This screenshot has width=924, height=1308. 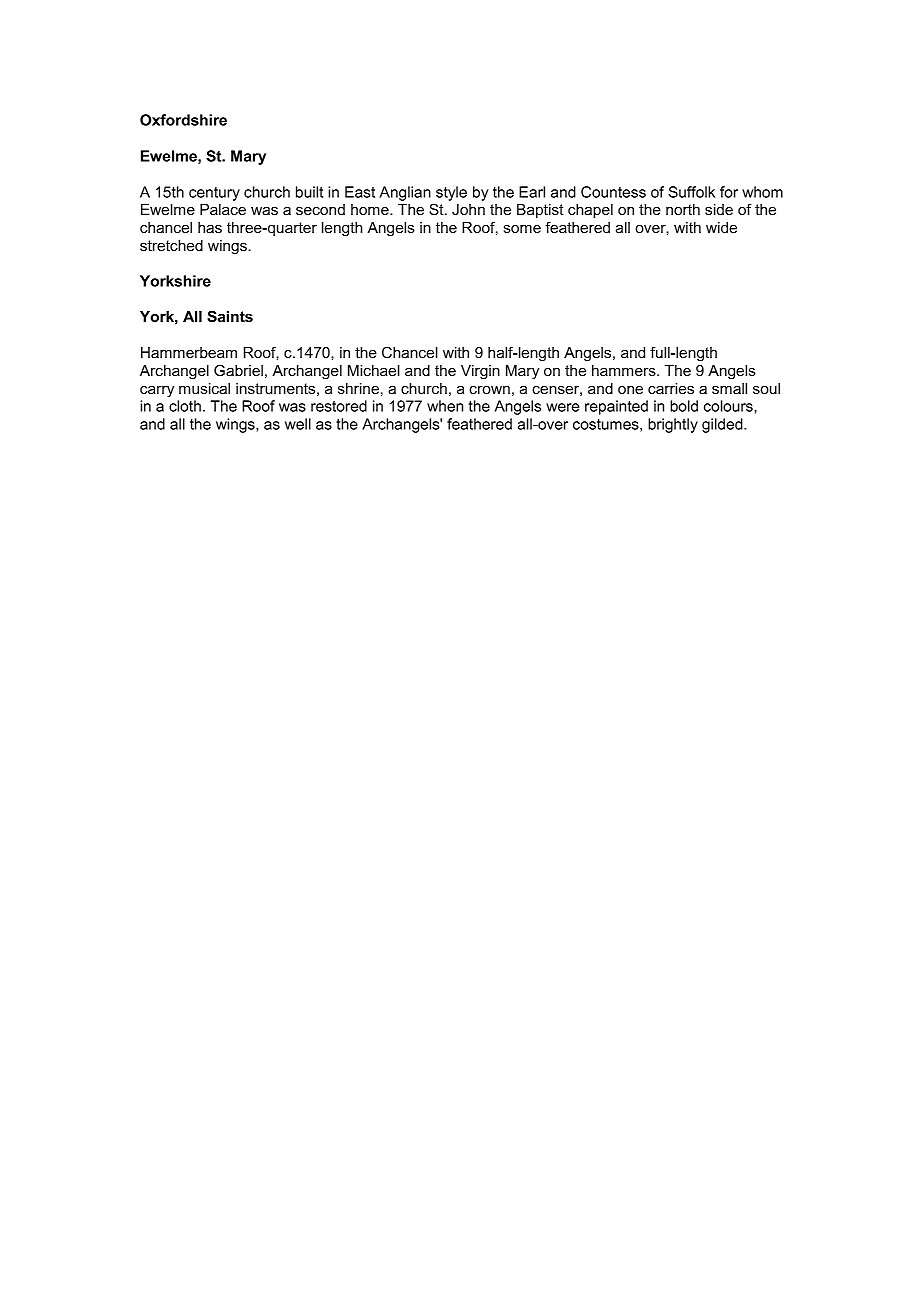 What do you see at coordinates (451, 193) in the screenshot?
I see `style` at bounding box center [451, 193].
